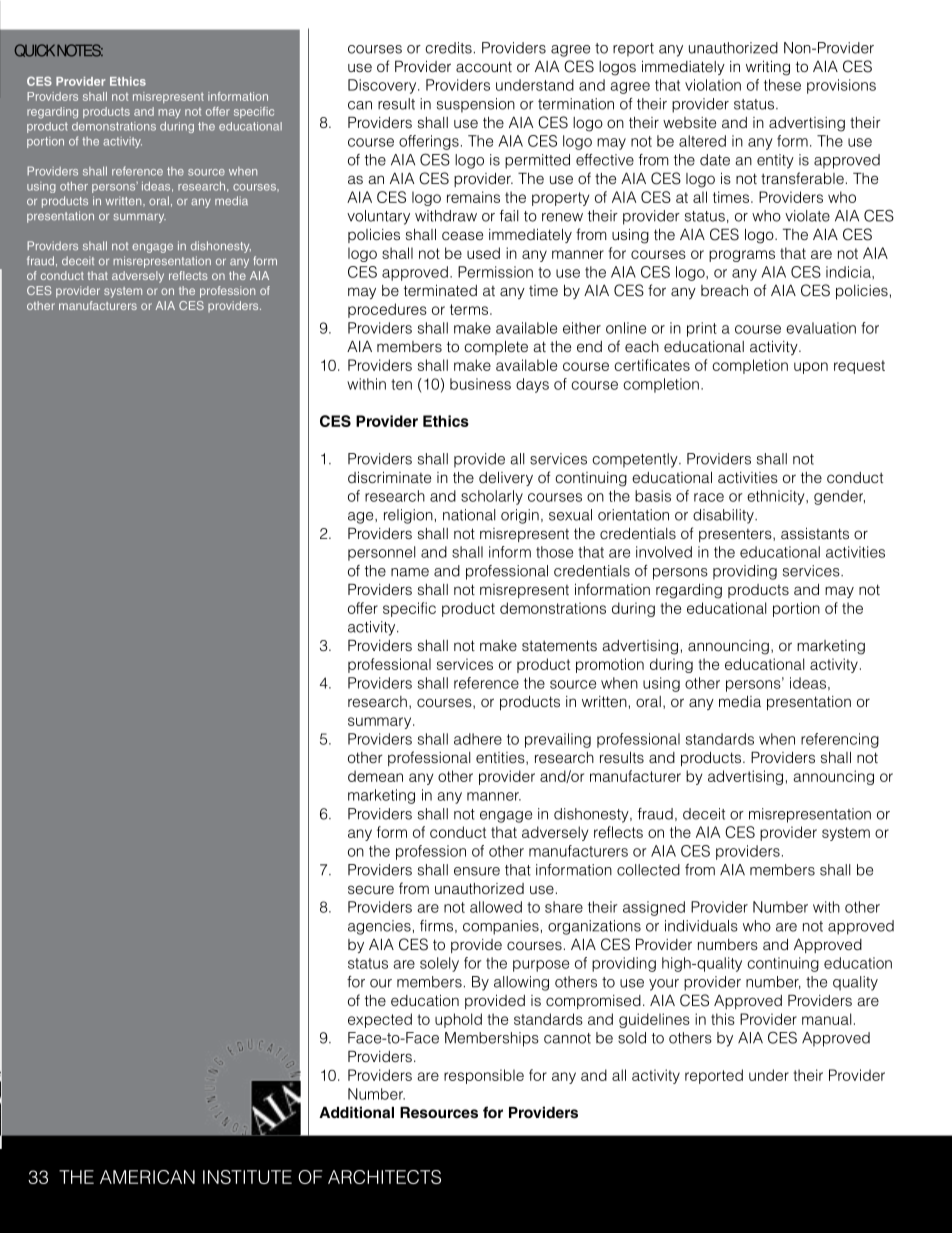  Describe the element at coordinates (147, 1177) in the page. I see `AMERICAN` at that location.
